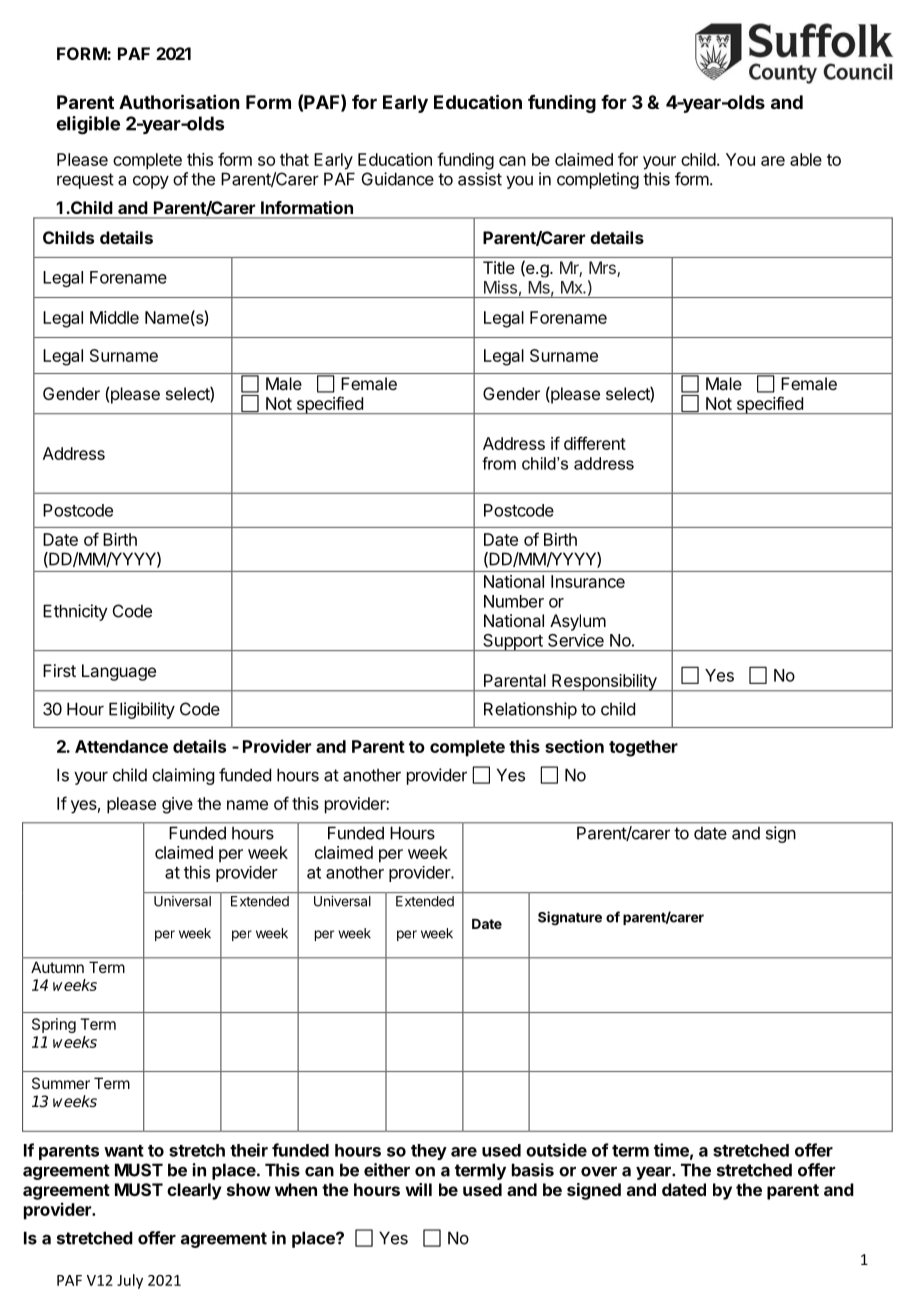  What do you see at coordinates (130, 1281) in the screenshot?
I see `July` at bounding box center [130, 1281].
